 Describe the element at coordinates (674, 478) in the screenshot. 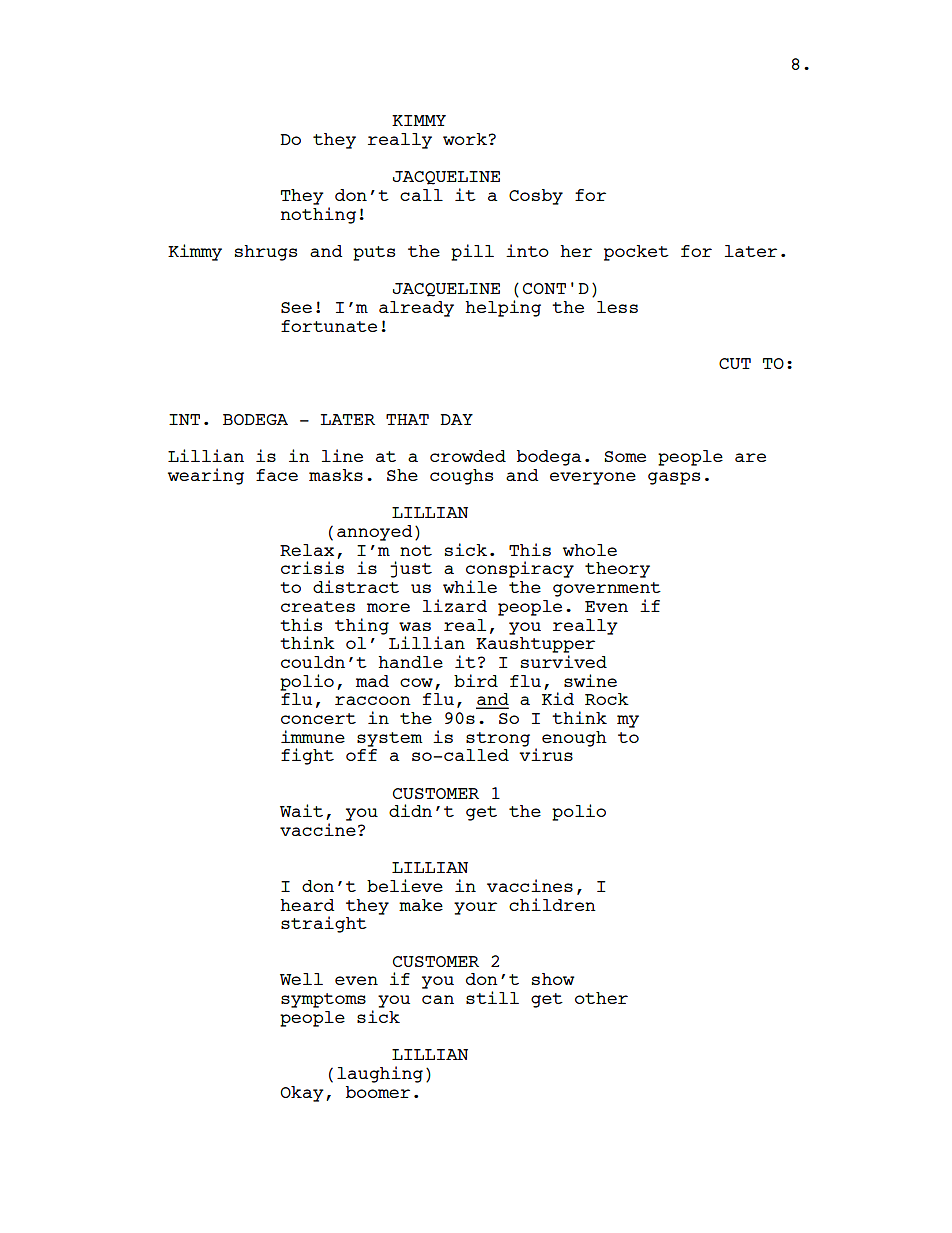

I see `gasps` at that location.
